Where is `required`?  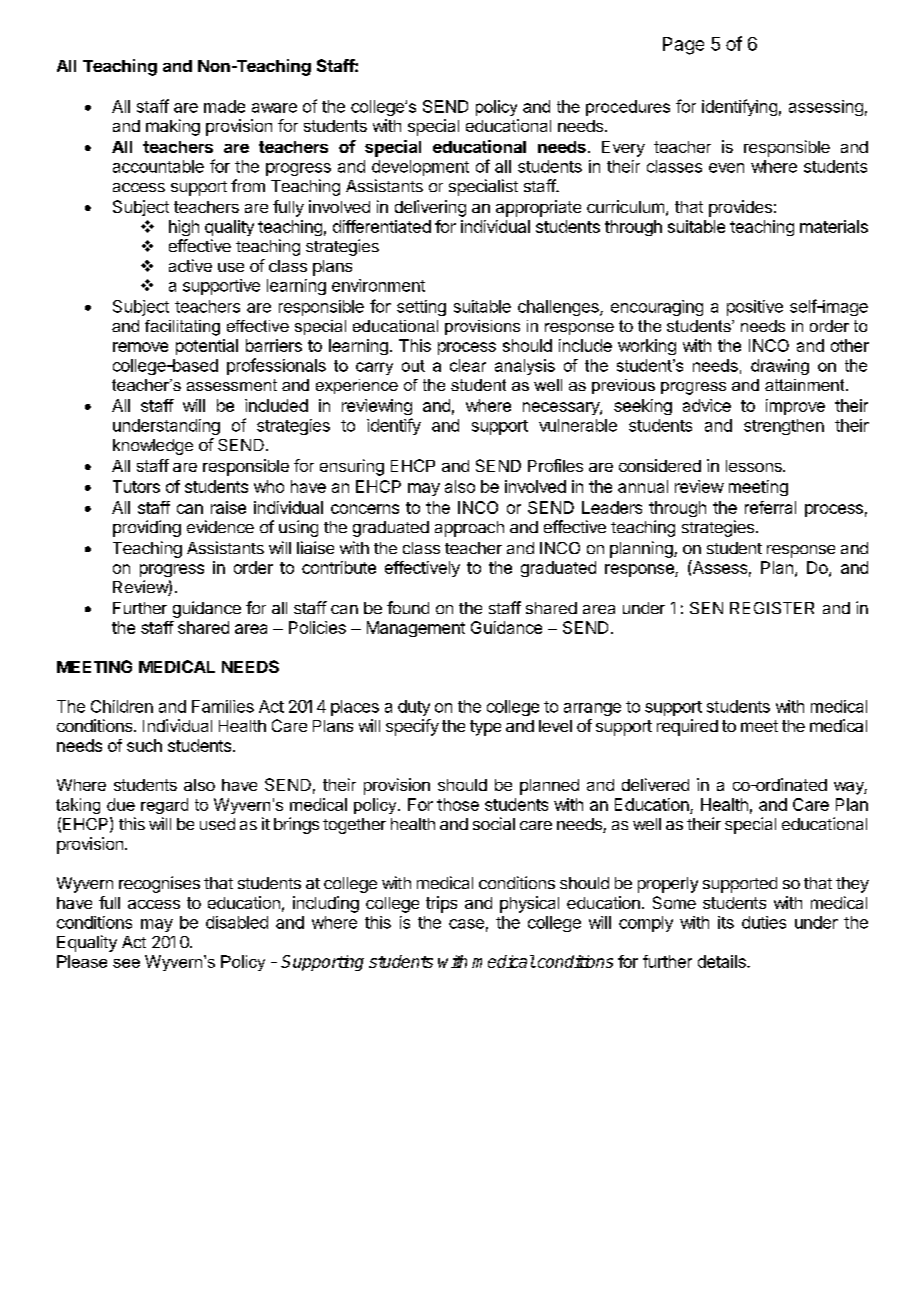
required is located at coordinates (687, 727).
